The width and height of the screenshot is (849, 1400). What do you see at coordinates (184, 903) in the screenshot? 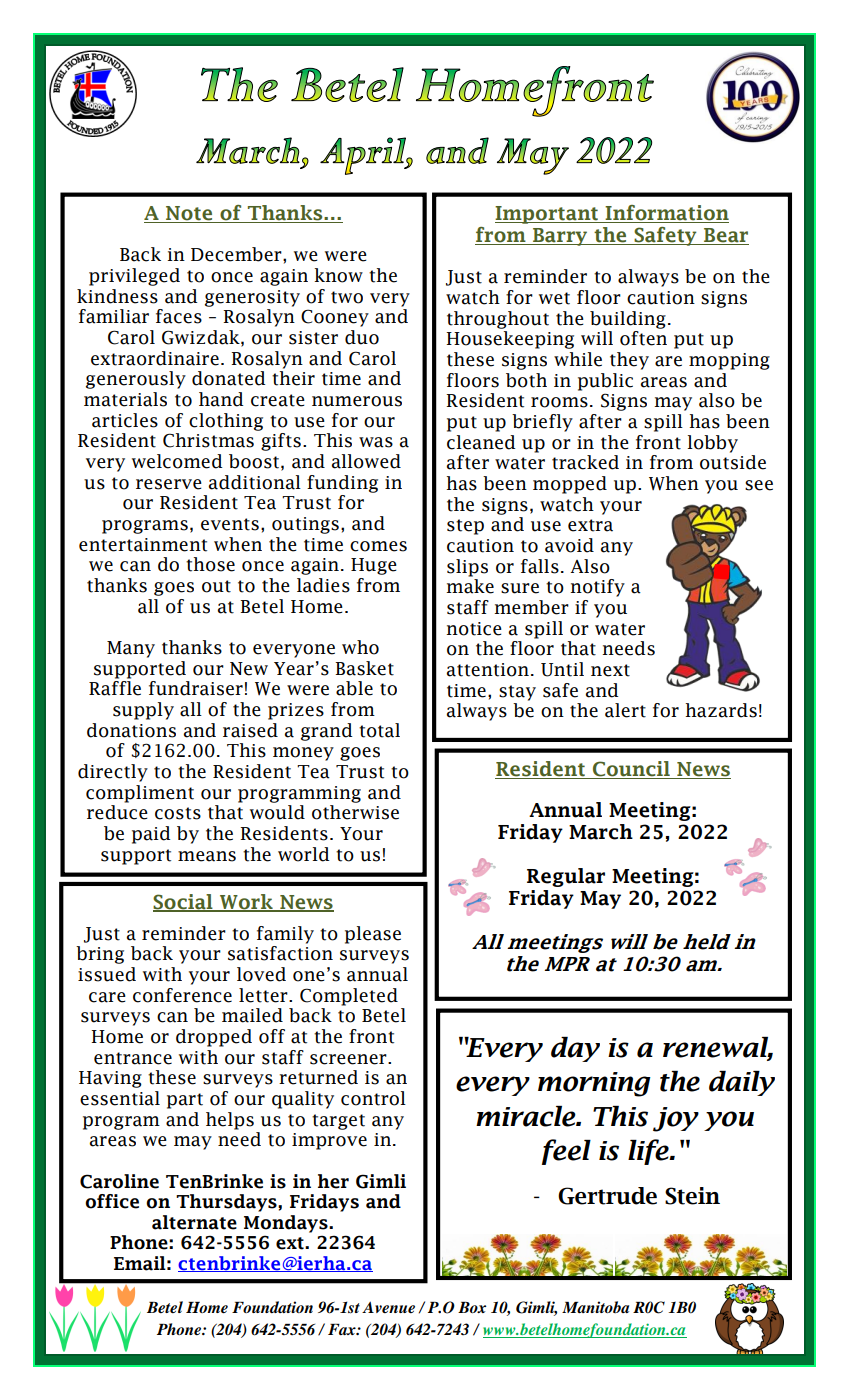
I see `Social` at bounding box center [184, 903].
